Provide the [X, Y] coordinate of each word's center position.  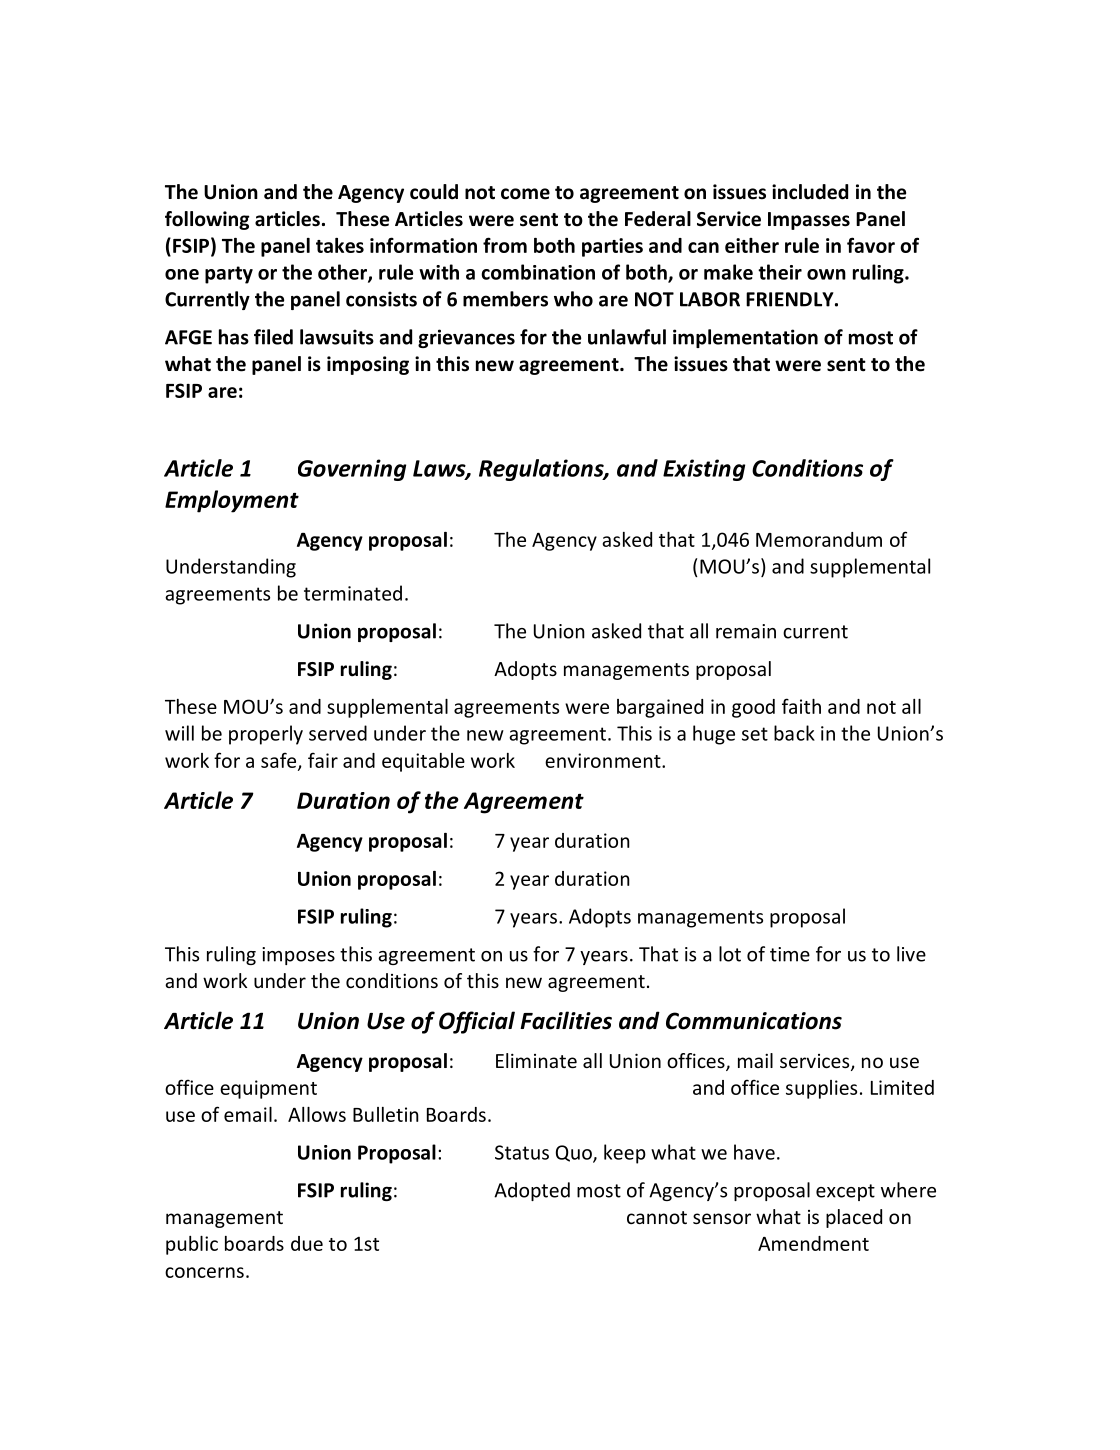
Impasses [809, 221]
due [307, 1243]
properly [266, 735]
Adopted [532, 1191]
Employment [232, 501]
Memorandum [819, 539]
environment [604, 760]
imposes [298, 956]
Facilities [566, 1020]
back [794, 733]
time [790, 954]
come [525, 194]
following [207, 220]
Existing [704, 470]
